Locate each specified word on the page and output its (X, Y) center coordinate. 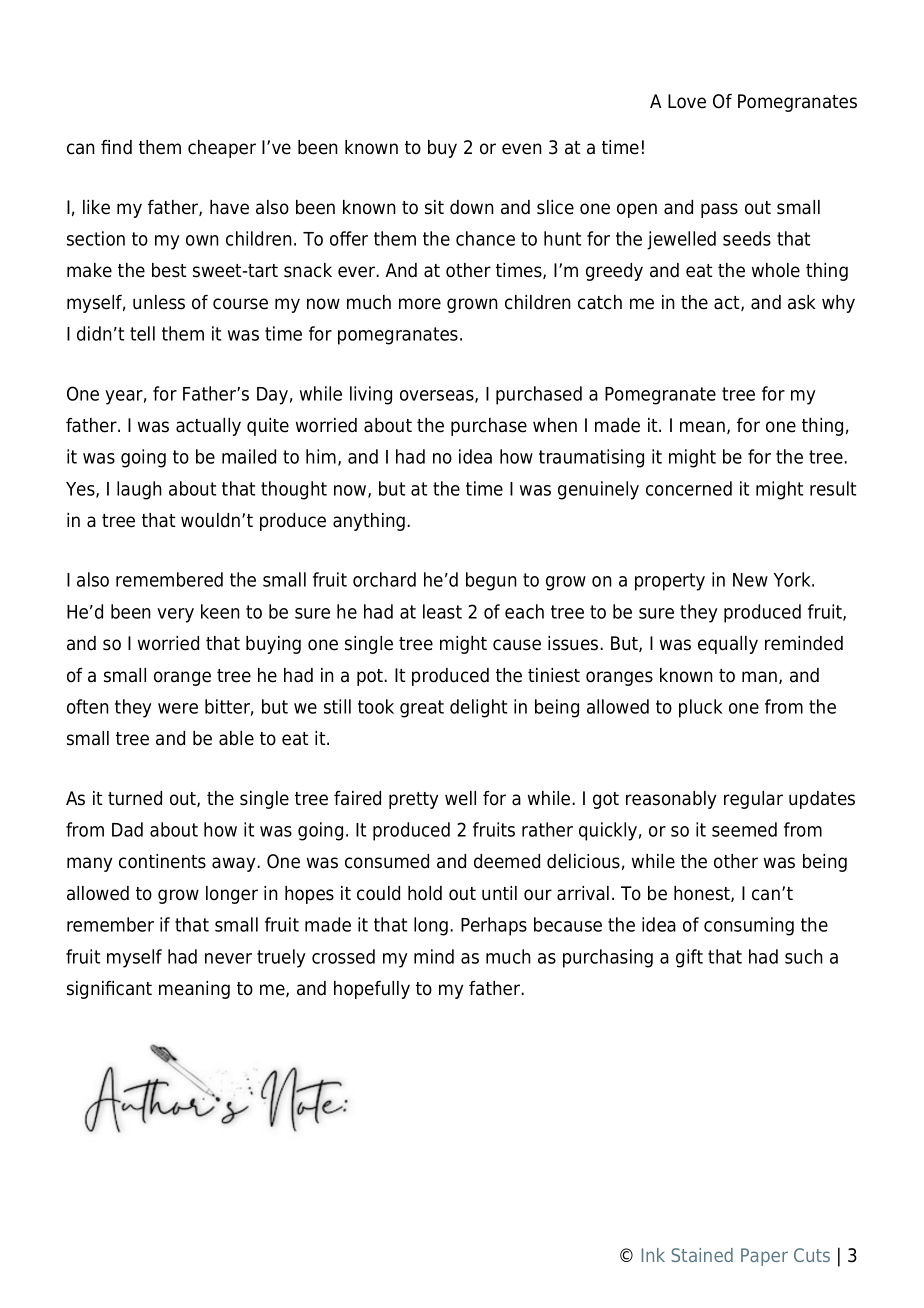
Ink (653, 1255)
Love (687, 101)
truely (281, 958)
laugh (139, 490)
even (522, 149)
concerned (689, 488)
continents (162, 861)
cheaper (222, 149)
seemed (744, 829)
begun (491, 581)
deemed (507, 861)
